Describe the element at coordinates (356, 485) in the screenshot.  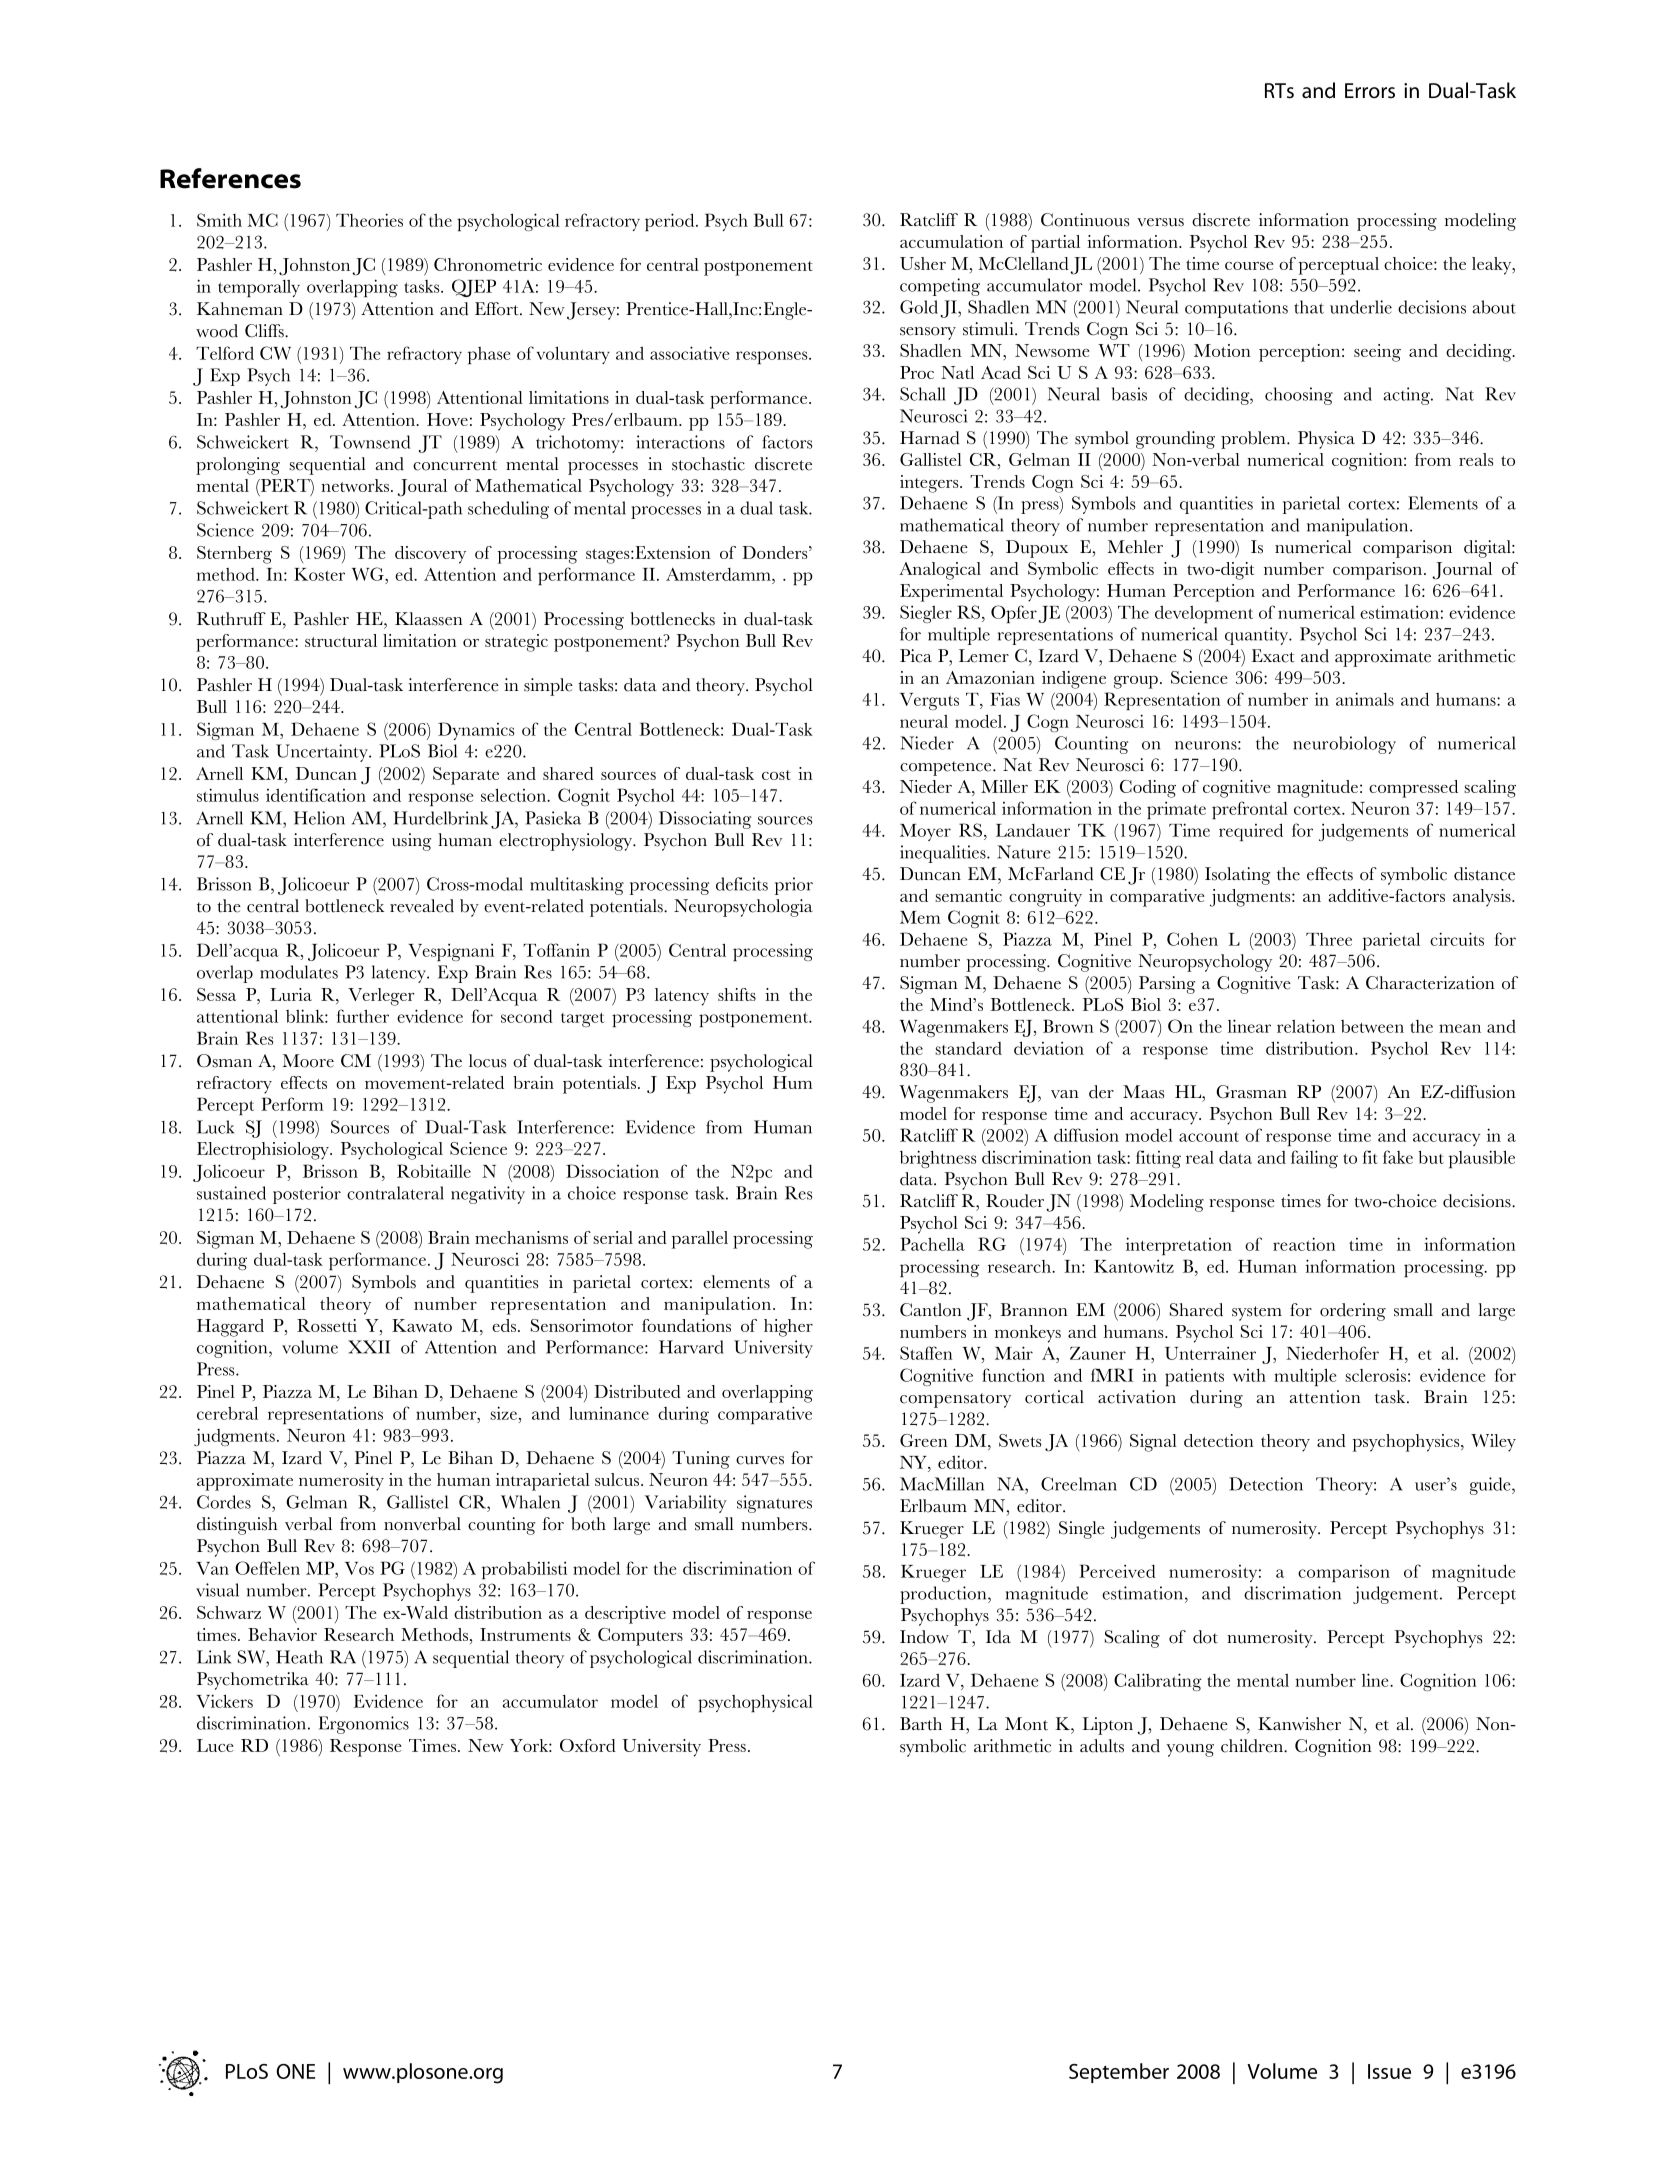
I see `networks` at that location.
